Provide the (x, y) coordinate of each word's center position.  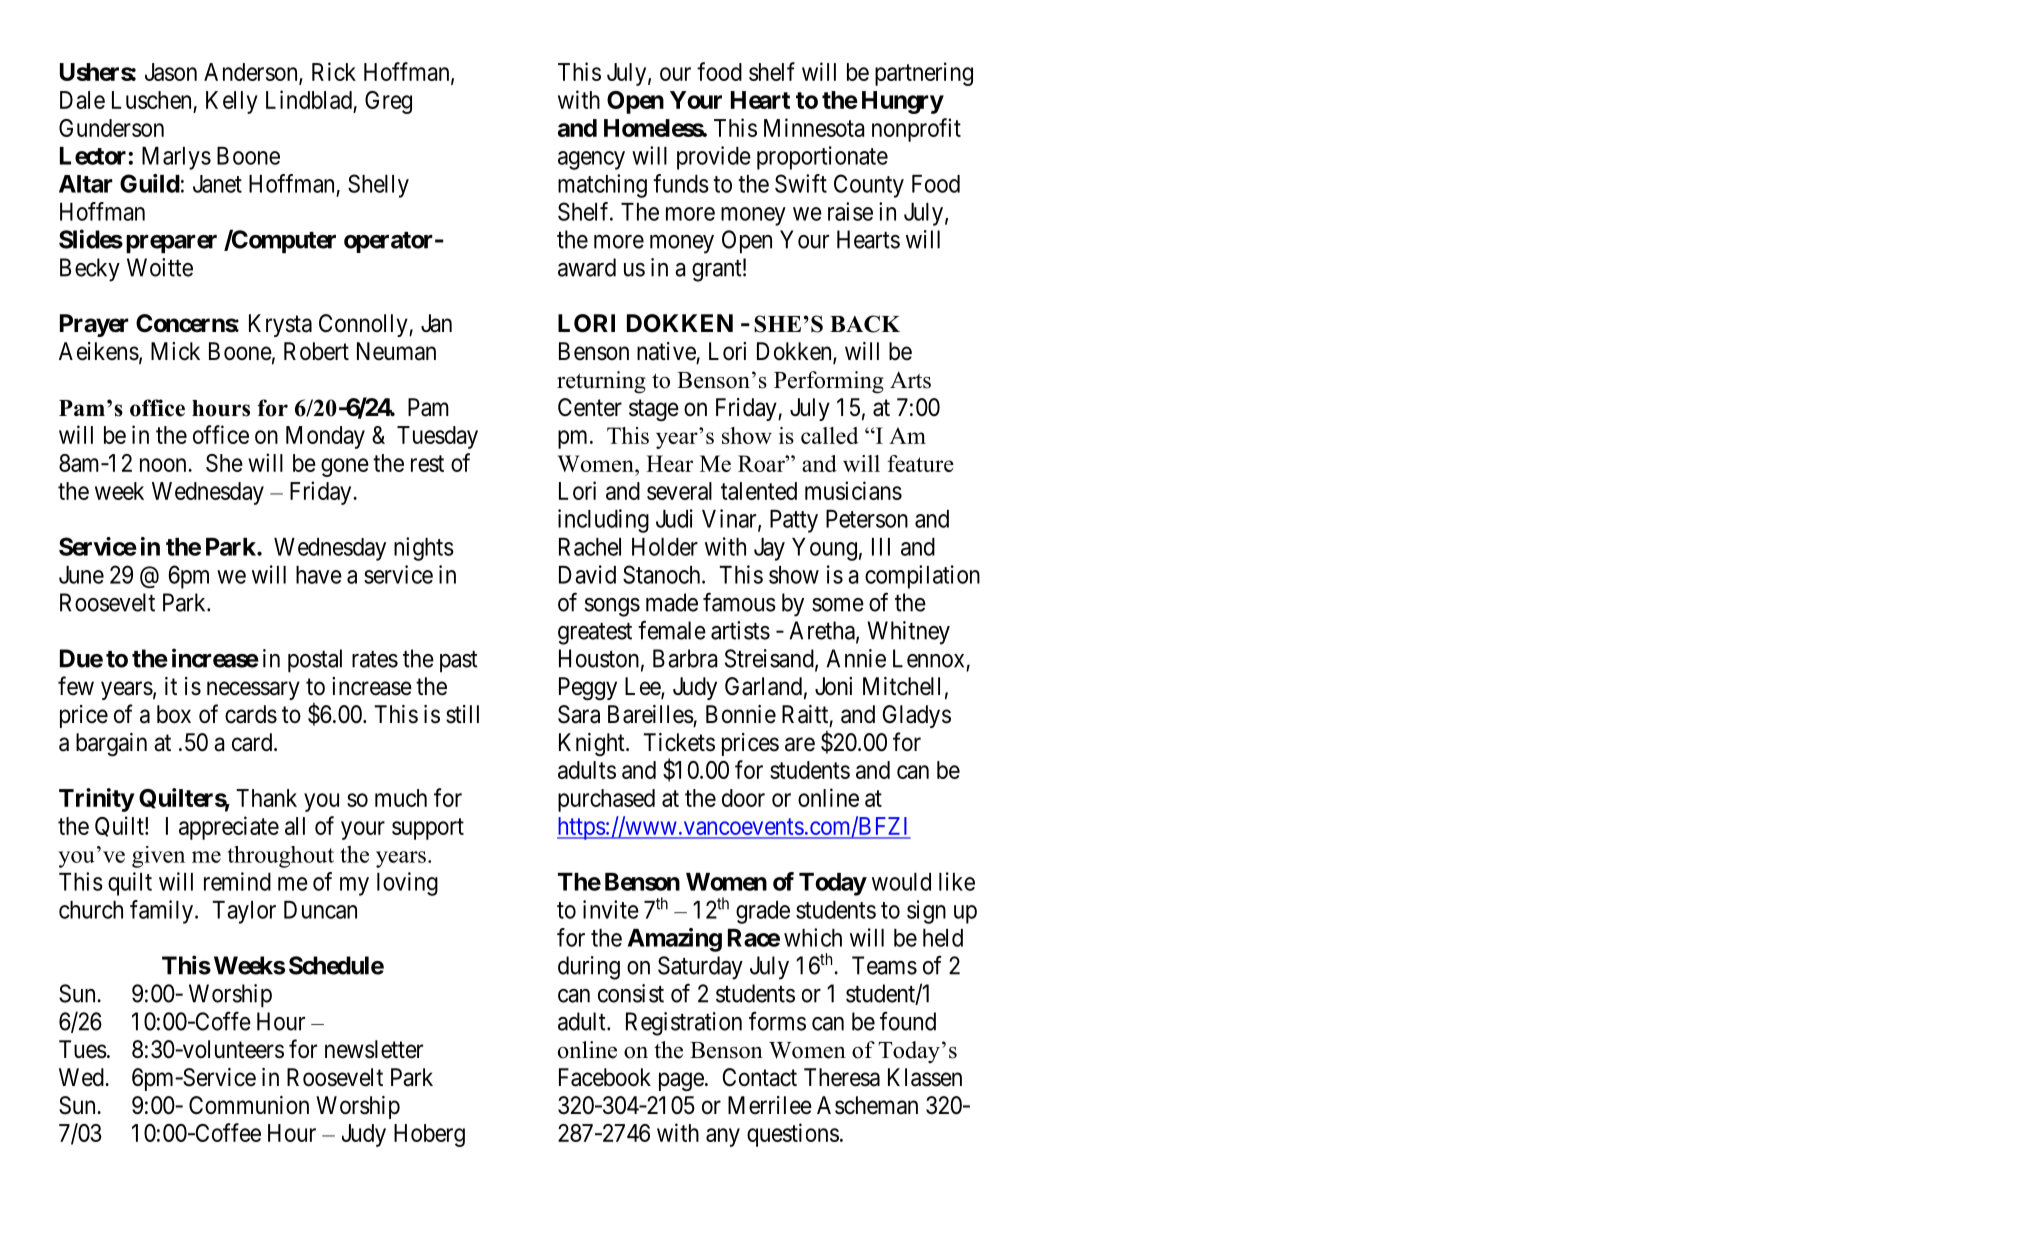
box (174, 714)
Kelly (232, 102)
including (603, 521)
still (462, 714)
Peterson (867, 519)
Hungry (903, 102)
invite (611, 909)
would (901, 882)
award (587, 267)
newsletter (374, 1049)
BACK (865, 324)
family (161, 912)
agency (591, 160)
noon (164, 465)
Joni (833, 686)
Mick (175, 351)
